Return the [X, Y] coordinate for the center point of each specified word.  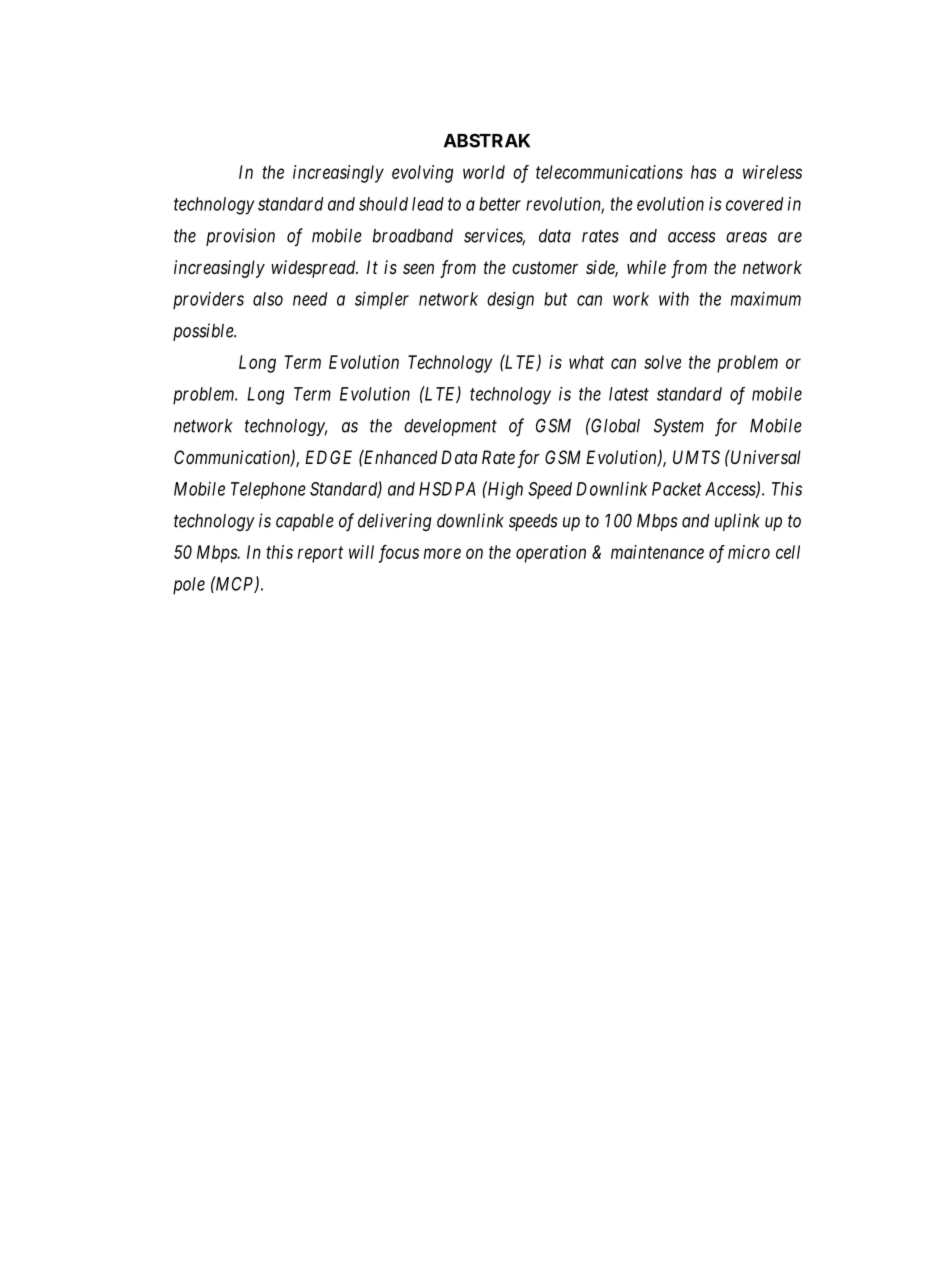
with [674, 299]
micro [749, 552]
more [442, 553]
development [450, 427]
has [704, 172]
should [383, 204]
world [484, 172]
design [510, 300]
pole [189, 586]
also [268, 299]
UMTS [696, 457]
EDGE [328, 457]
